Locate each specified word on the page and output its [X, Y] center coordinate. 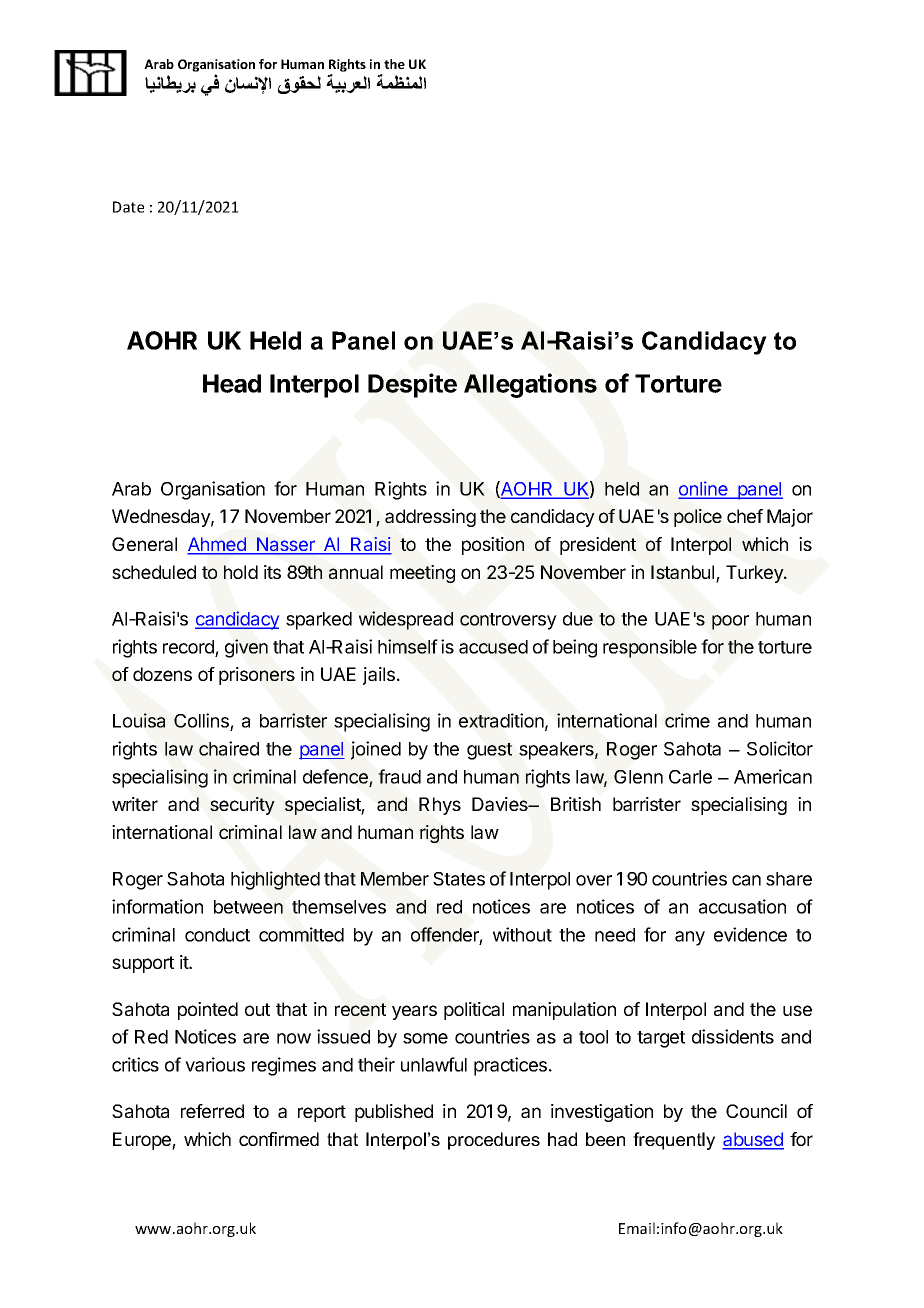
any [690, 938]
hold [241, 572]
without [522, 934]
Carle [690, 777]
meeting [422, 574]
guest [489, 751]
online [704, 489]
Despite [412, 385]
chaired [229, 748]
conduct [217, 935]
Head [232, 383]
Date [128, 207]
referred [212, 1111]
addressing [430, 518]
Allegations [530, 385]
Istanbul [684, 573]
